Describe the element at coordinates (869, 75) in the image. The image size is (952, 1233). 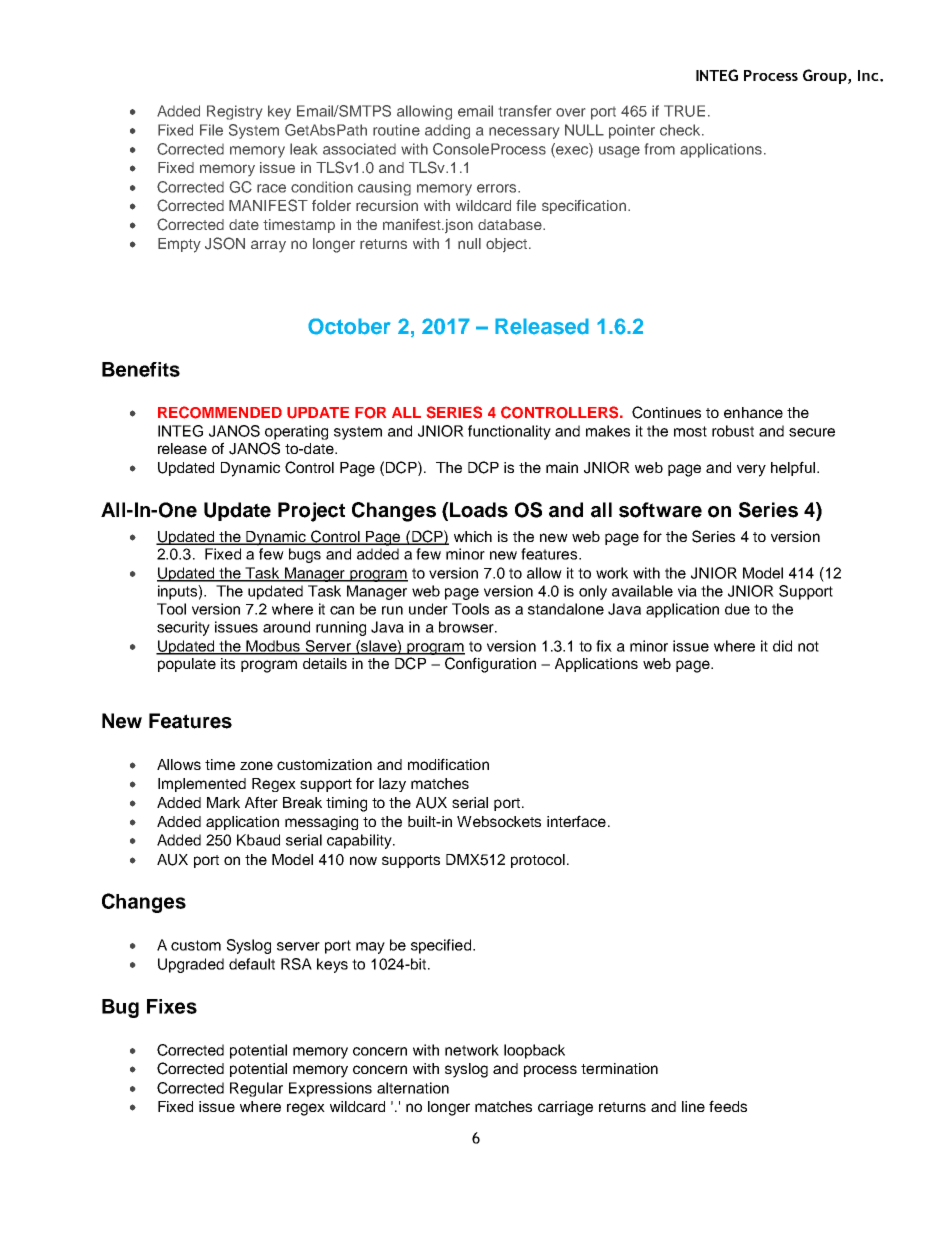
I see `Inc` at that location.
